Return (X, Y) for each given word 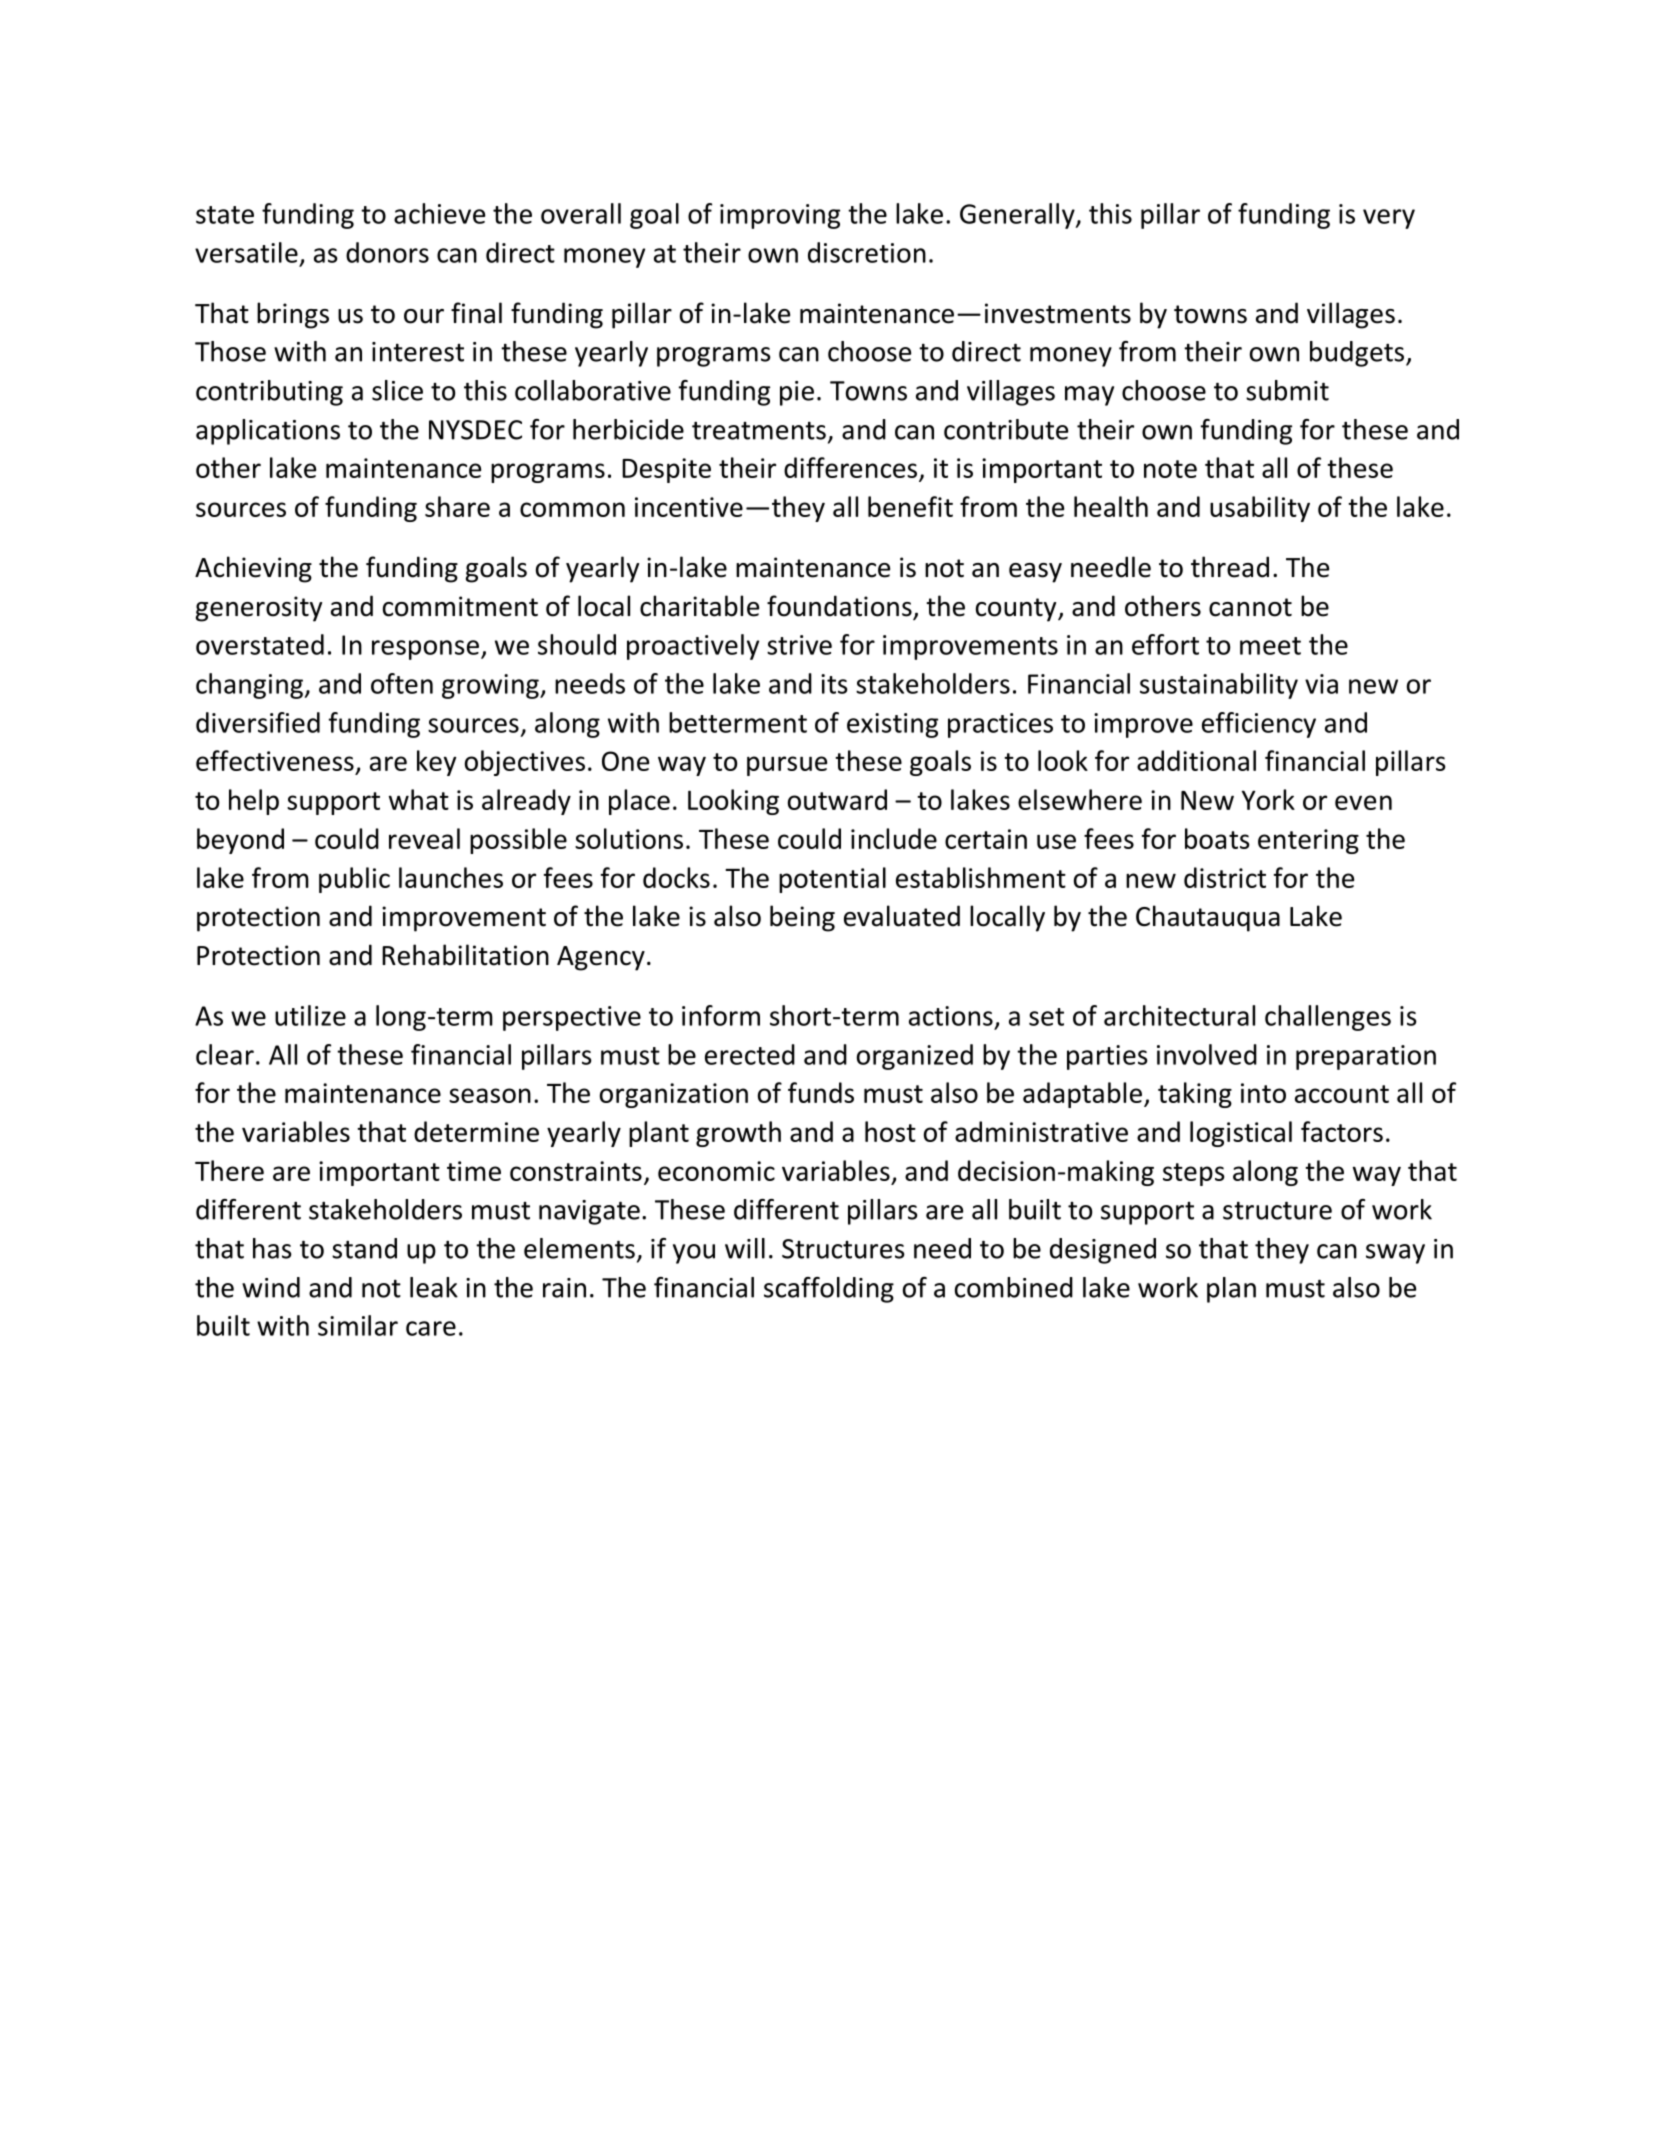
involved (1207, 1054)
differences (850, 467)
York (1268, 799)
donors (387, 252)
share (457, 506)
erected (750, 1054)
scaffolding (829, 1290)
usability (1260, 509)
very (1389, 219)
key (436, 763)
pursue (787, 766)
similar (358, 1325)
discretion (867, 252)
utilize (310, 1015)
